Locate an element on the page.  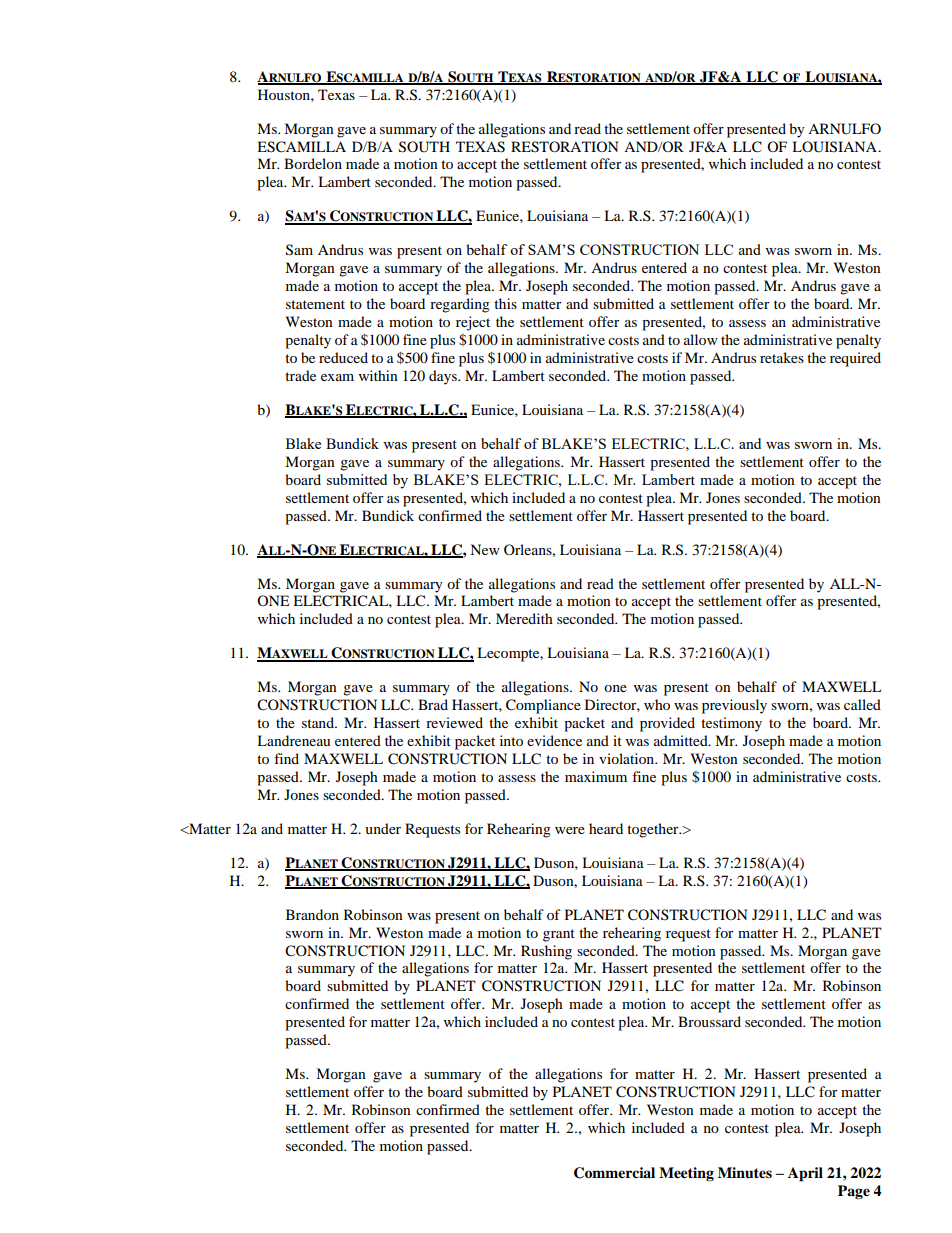
Rushing is located at coordinates (546, 952).
